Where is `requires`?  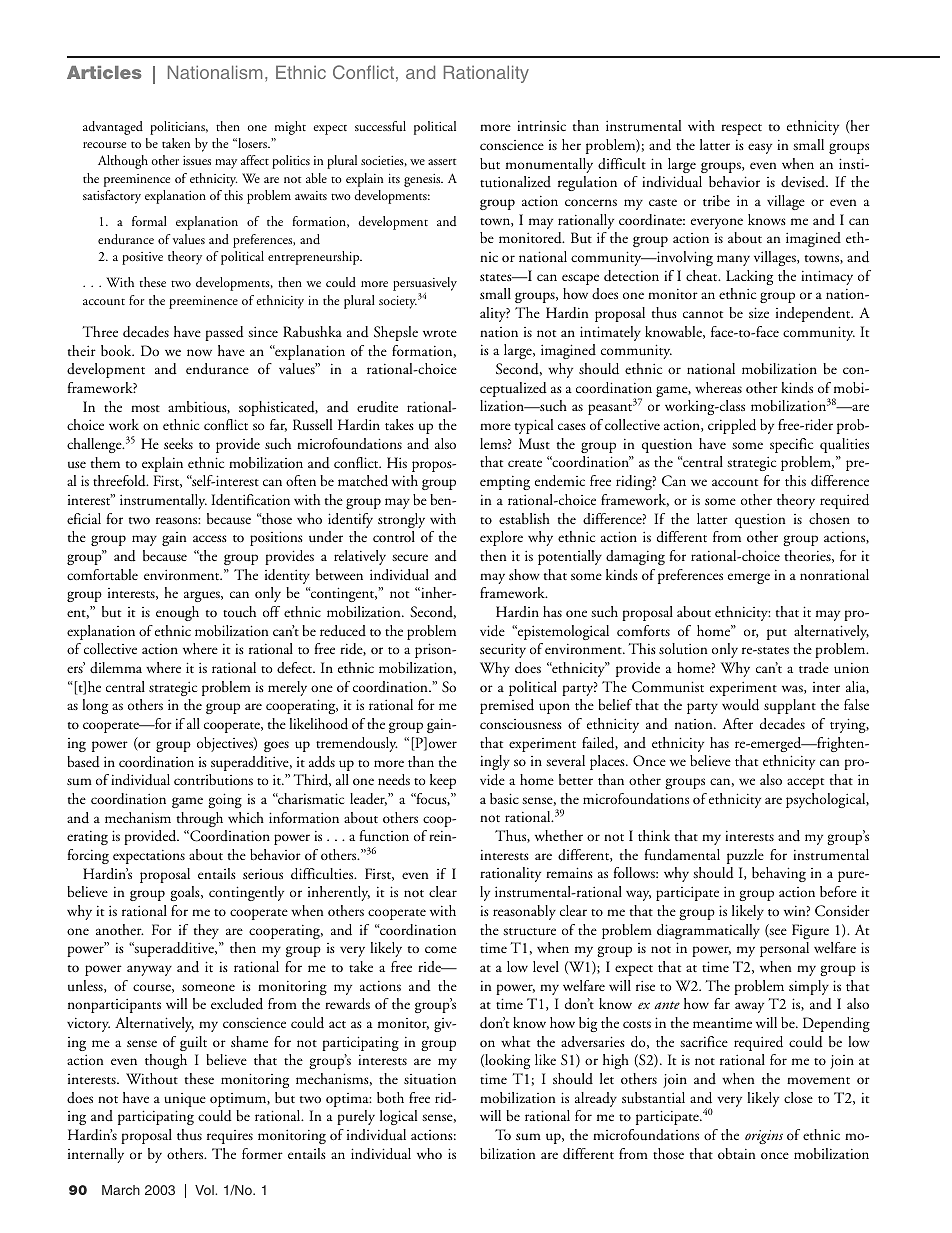 requires is located at coordinates (230, 1137).
